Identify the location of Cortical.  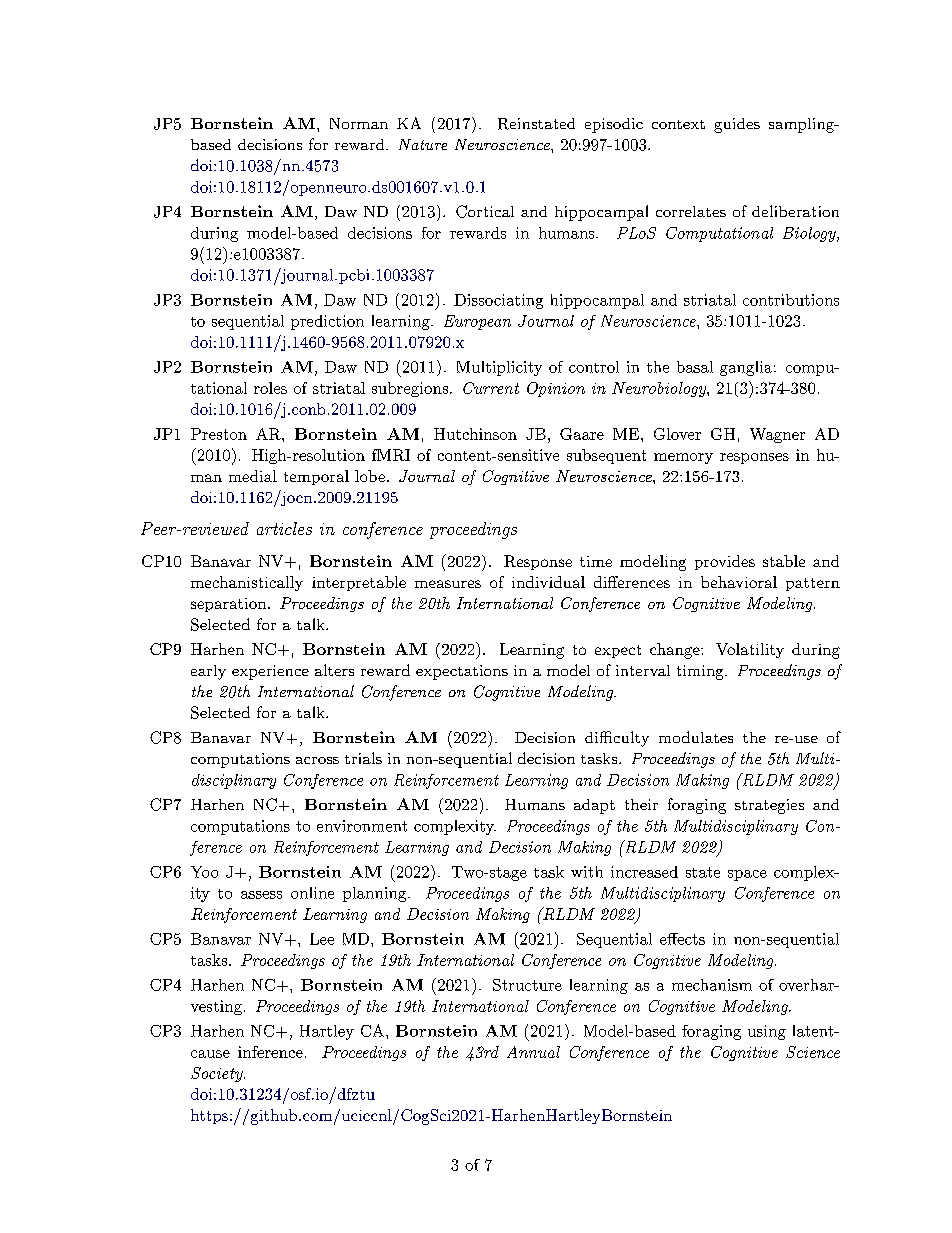
(485, 211).
